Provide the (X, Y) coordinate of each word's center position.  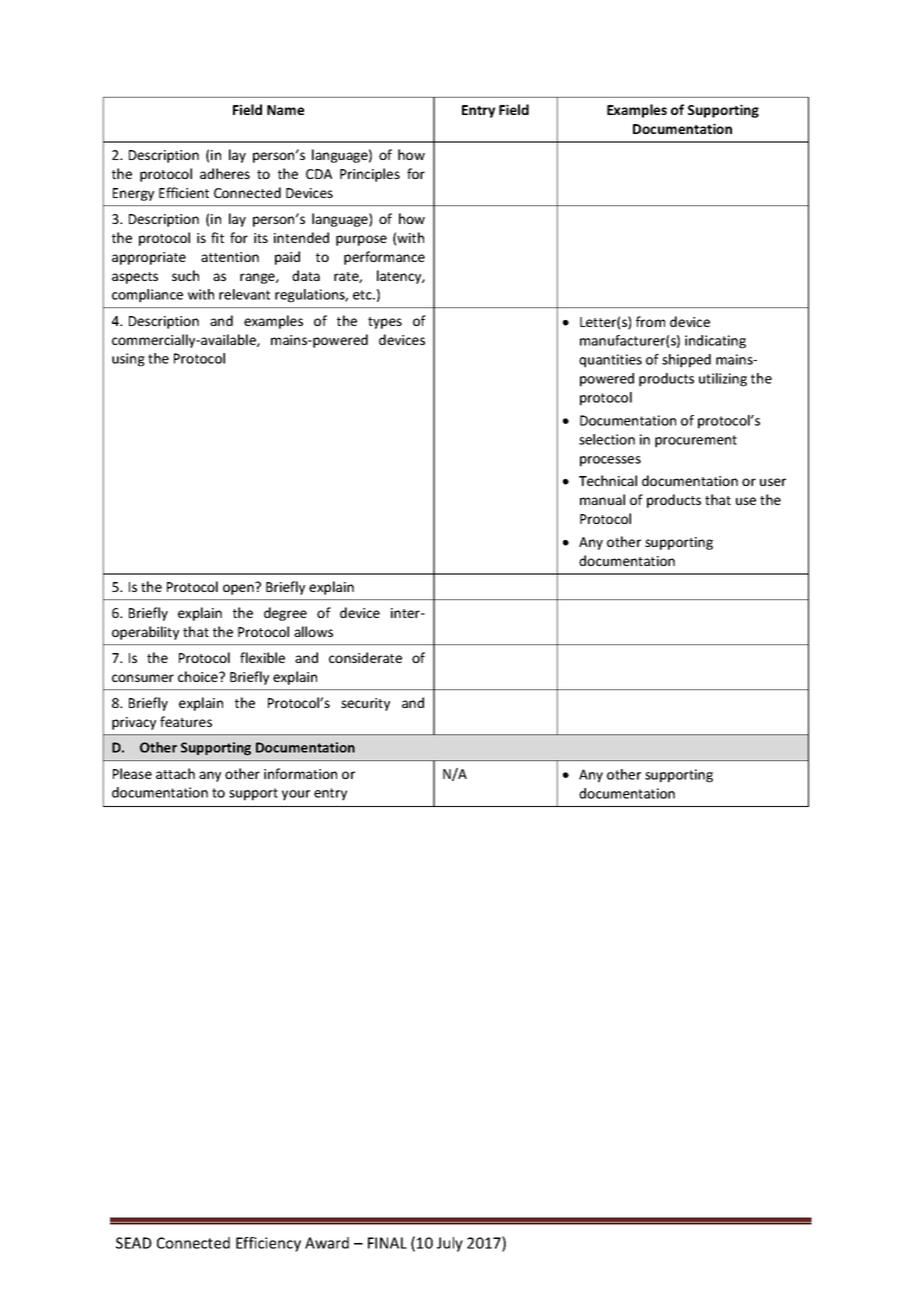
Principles (370, 175)
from (650, 321)
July (450, 1244)
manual (602, 499)
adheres (225, 173)
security (365, 704)
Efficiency (268, 1244)
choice (199, 676)
